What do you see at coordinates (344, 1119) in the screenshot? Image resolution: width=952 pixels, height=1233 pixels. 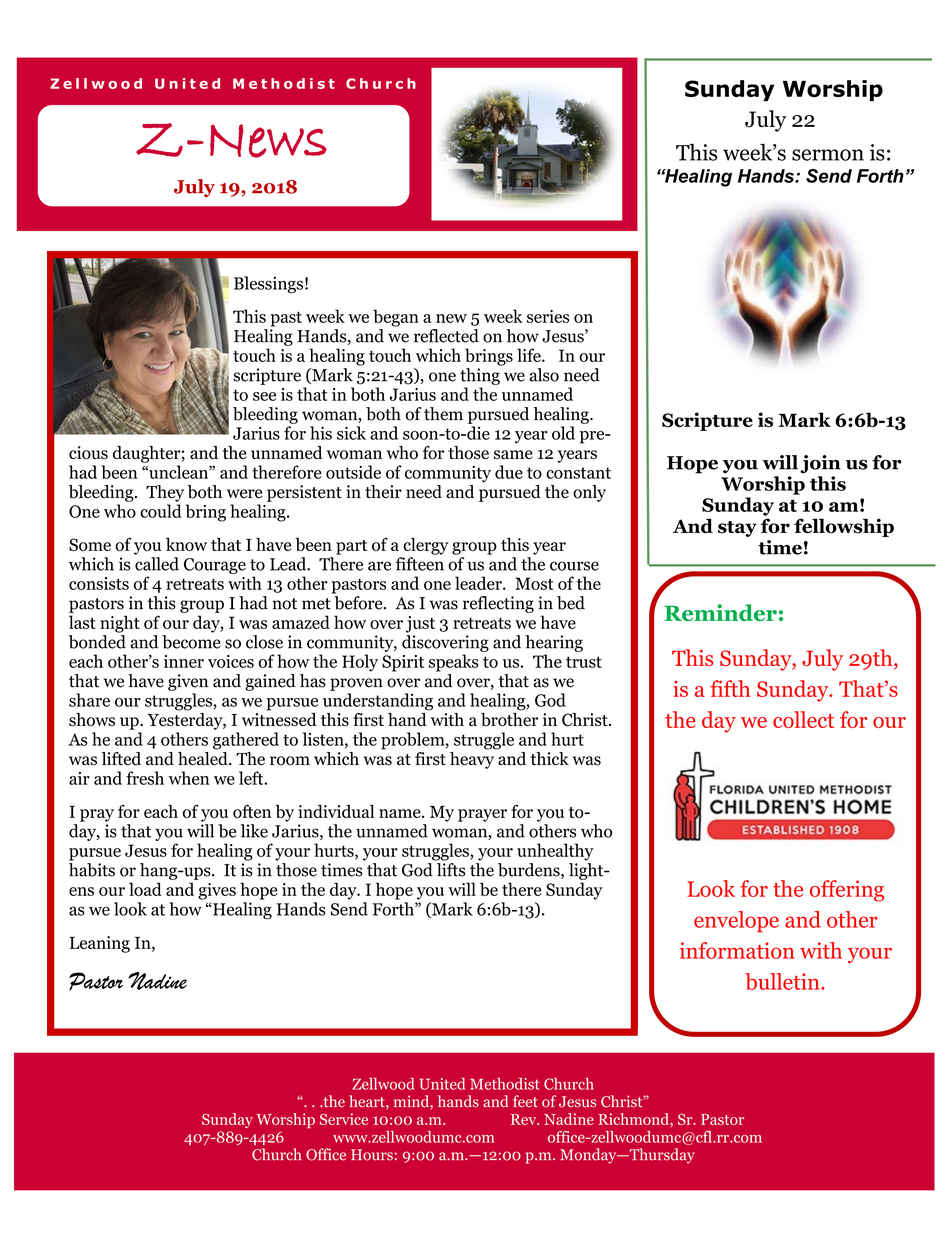 I see `Service` at bounding box center [344, 1119].
